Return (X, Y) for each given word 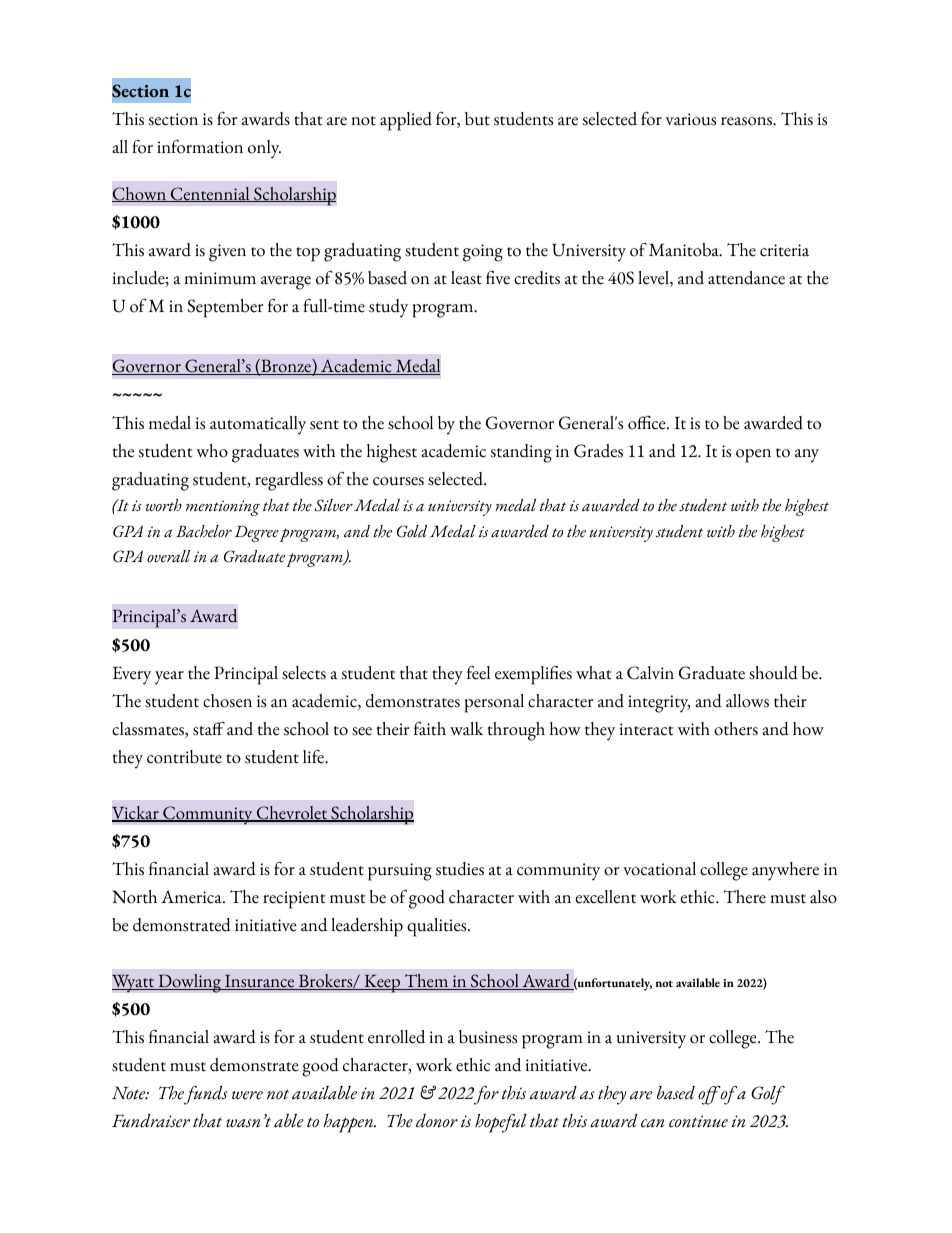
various (691, 119)
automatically (258, 425)
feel (478, 673)
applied (406, 121)
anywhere (785, 871)
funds (205, 1095)
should (773, 673)
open (753, 456)
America (192, 897)
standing (521, 453)
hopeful (501, 1123)
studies (460, 869)
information (200, 147)
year (169, 678)
